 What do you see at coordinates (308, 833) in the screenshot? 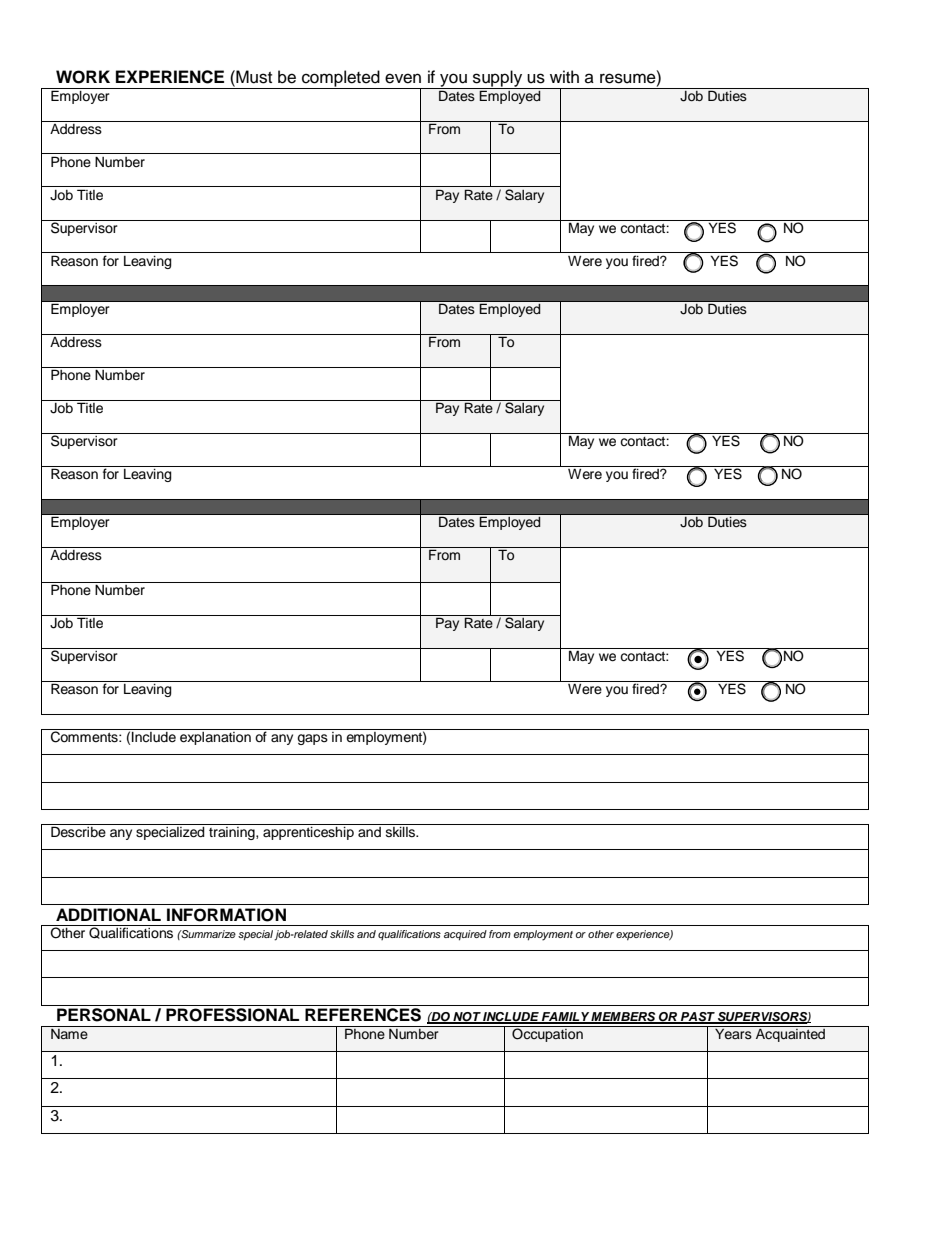
I see `apprenticeship` at bounding box center [308, 833].
